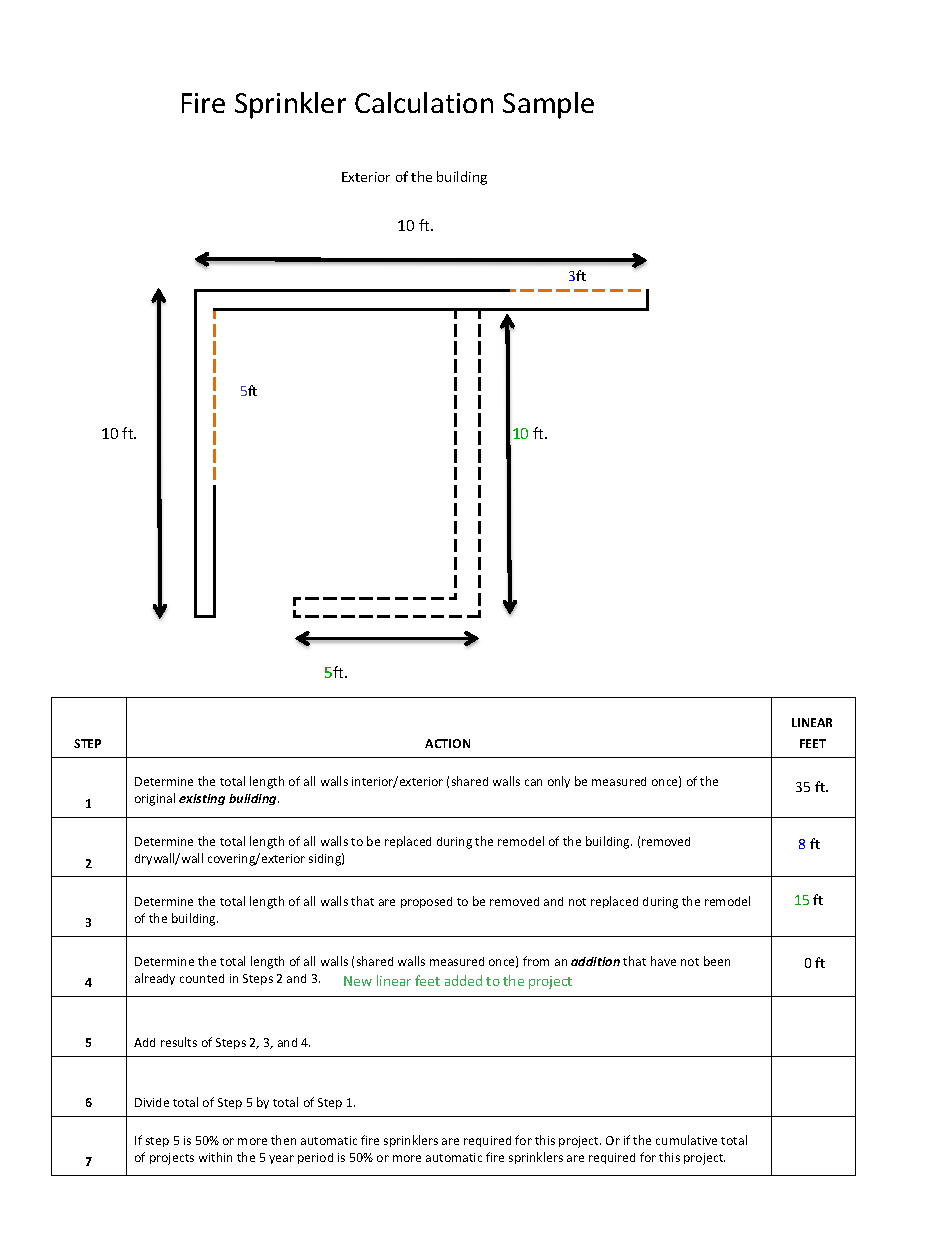  What do you see at coordinates (202, 799) in the document?
I see `existing` at bounding box center [202, 799].
